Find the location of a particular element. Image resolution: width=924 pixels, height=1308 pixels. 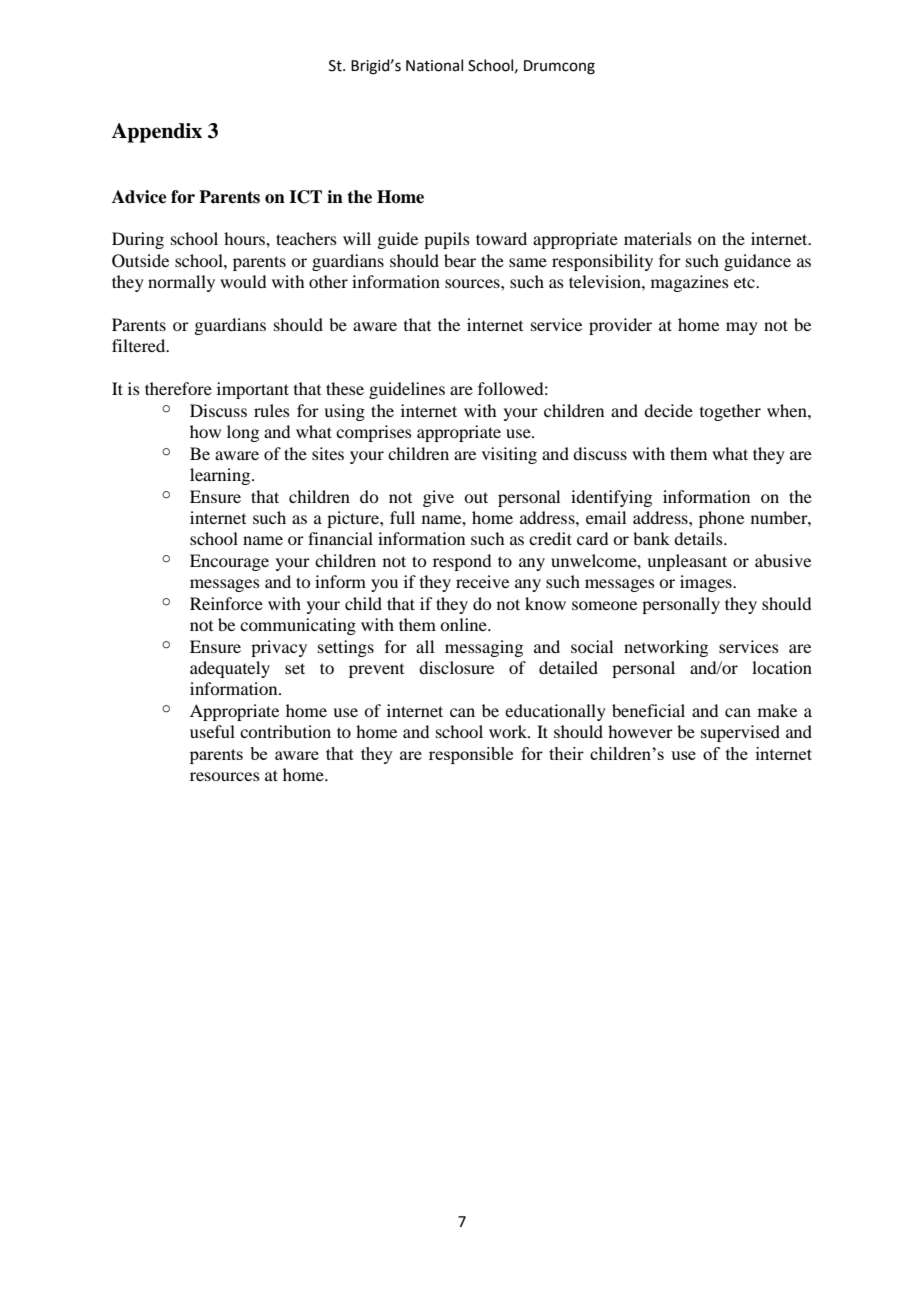

Appendix is located at coordinates (156, 133).
